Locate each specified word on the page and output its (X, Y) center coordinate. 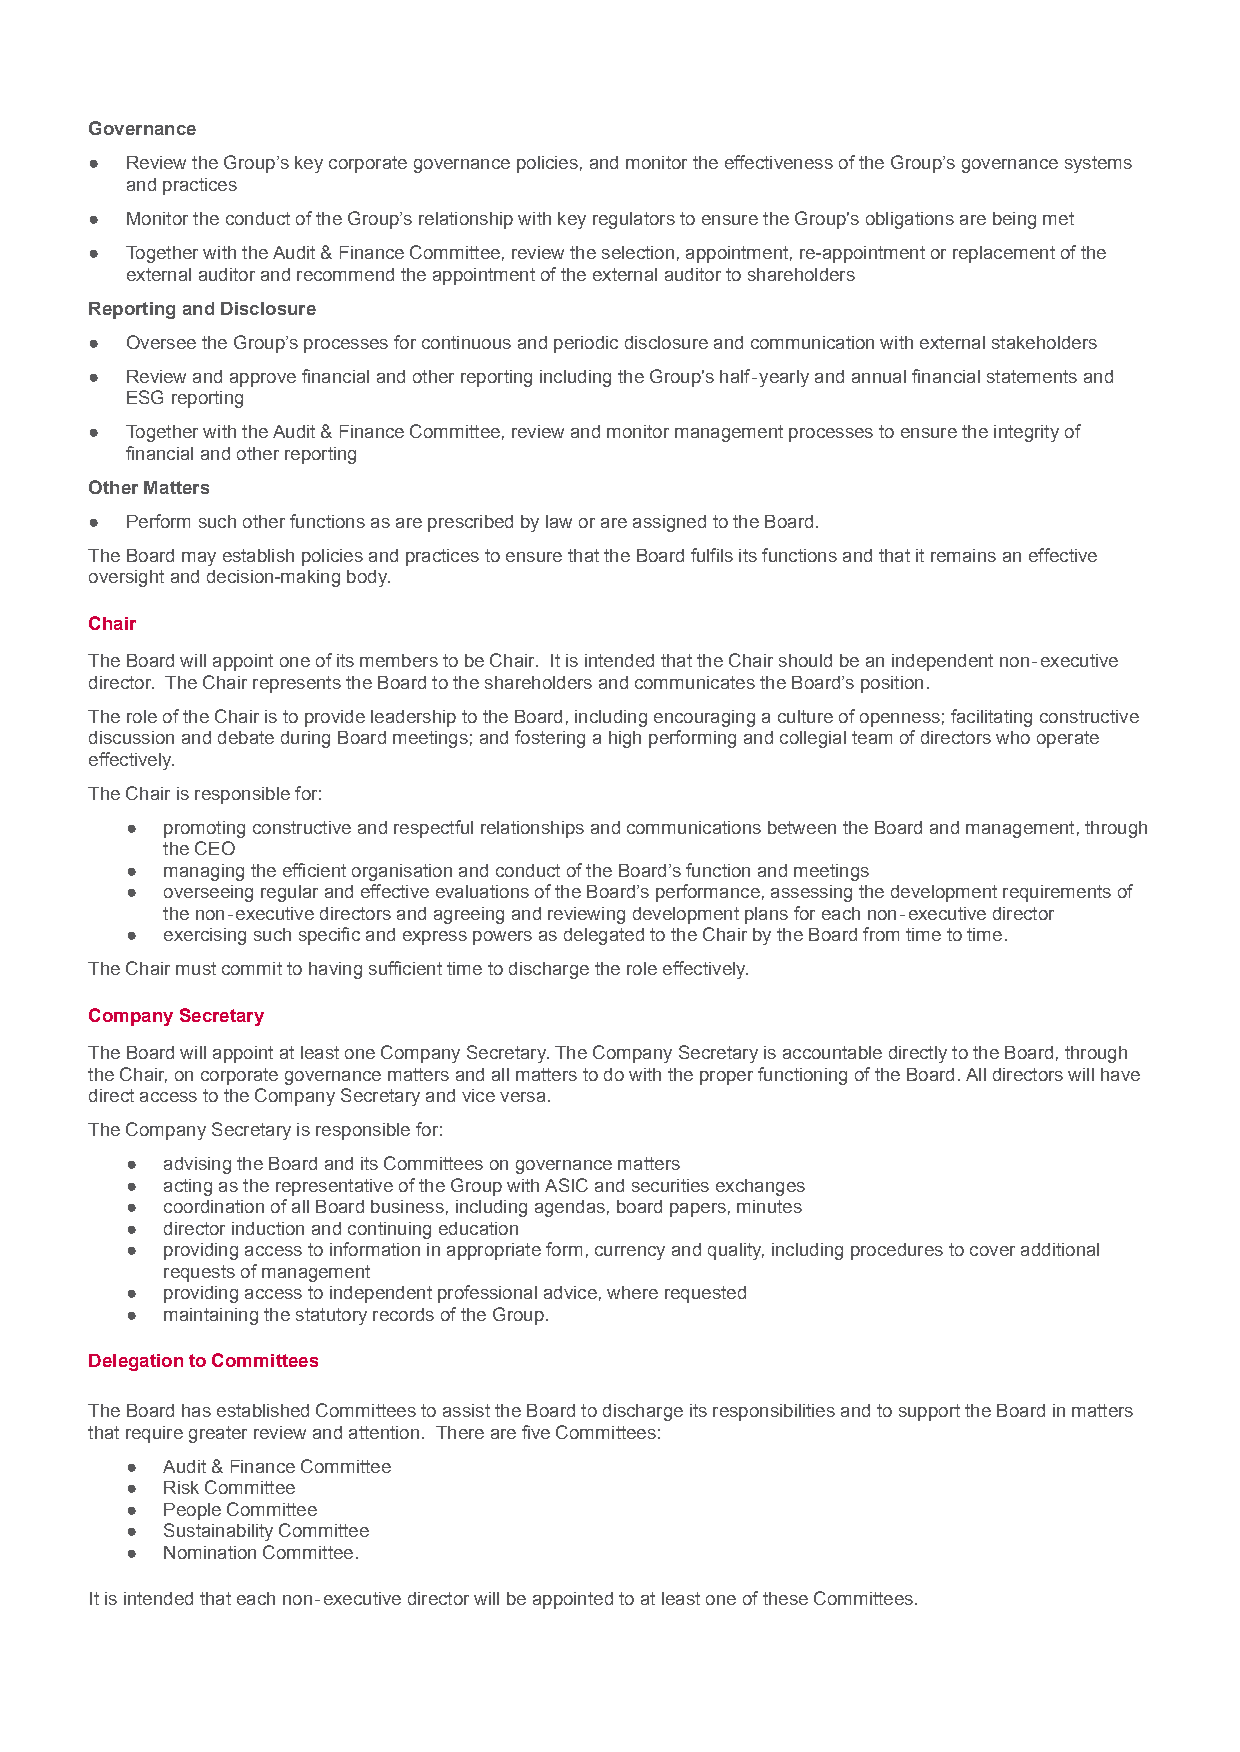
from (881, 934)
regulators (634, 220)
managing (204, 872)
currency (630, 1253)
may (199, 559)
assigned (669, 523)
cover (992, 1251)
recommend (345, 274)
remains (963, 555)
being (1014, 220)
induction (268, 1228)
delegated (604, 936)
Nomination (210, 1552)
